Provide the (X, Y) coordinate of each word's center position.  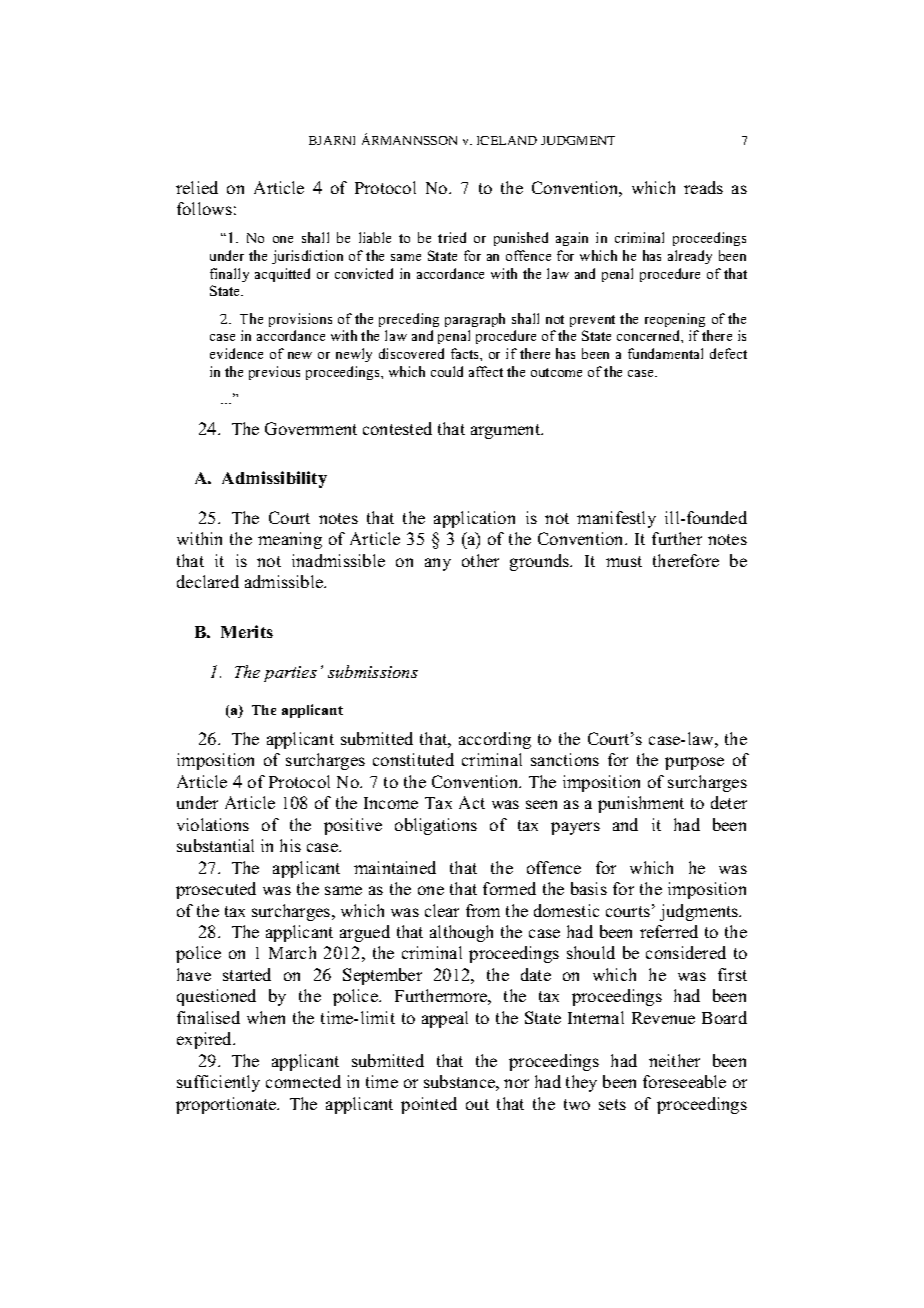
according (495, 740)
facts (466, 353)
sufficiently (218, 1083)
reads (703, 187)
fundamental (665, 353)
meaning (290, 540)
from (483, 910)
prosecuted (216, 890)
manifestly (616, 519)
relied (197, 187)
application (474, 519)
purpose (694, 763)
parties (290, 674)
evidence (236, 353)
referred (669, 931)
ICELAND (507, 140)
